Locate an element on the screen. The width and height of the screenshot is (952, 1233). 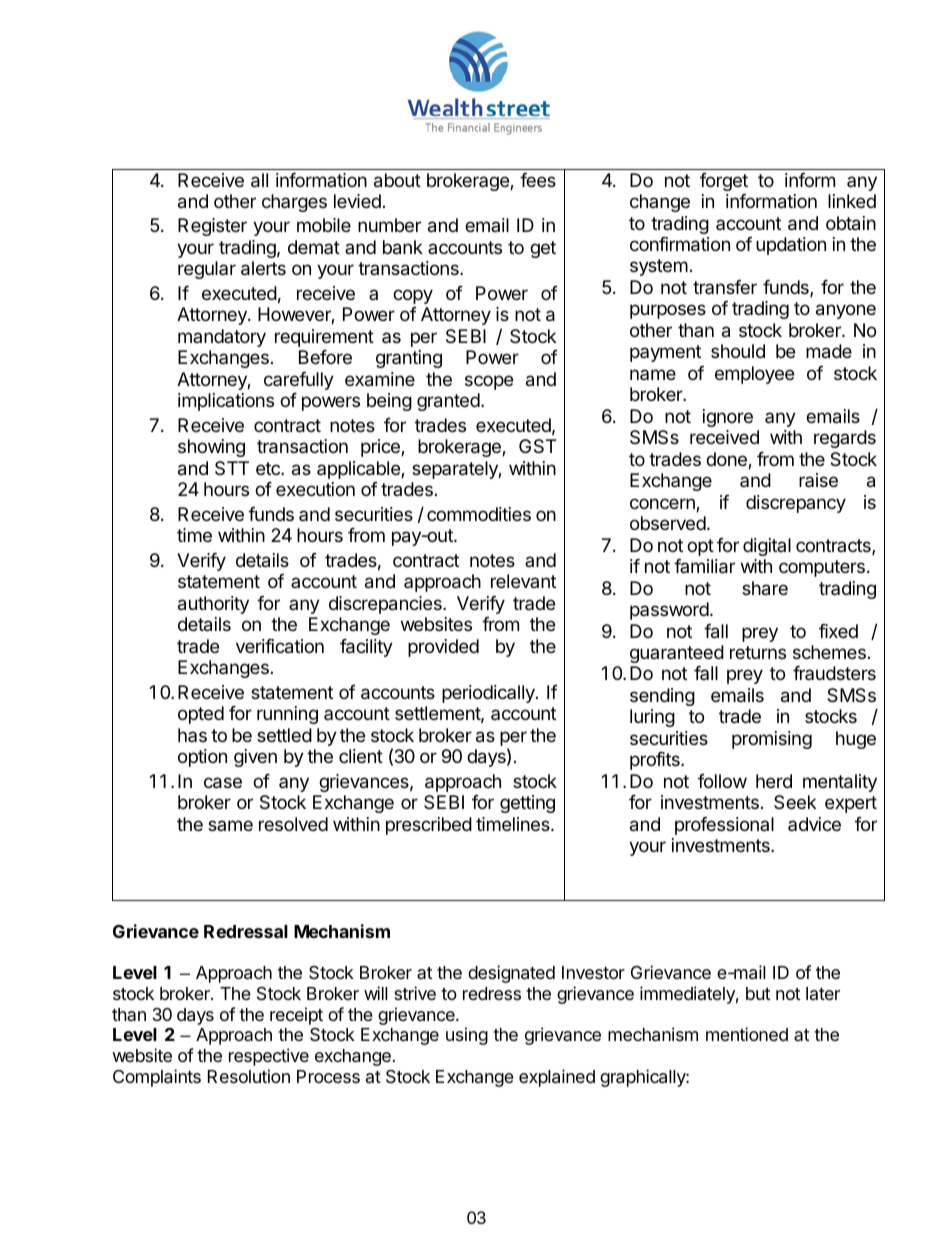
authority is located at coordinates (213, 605).
